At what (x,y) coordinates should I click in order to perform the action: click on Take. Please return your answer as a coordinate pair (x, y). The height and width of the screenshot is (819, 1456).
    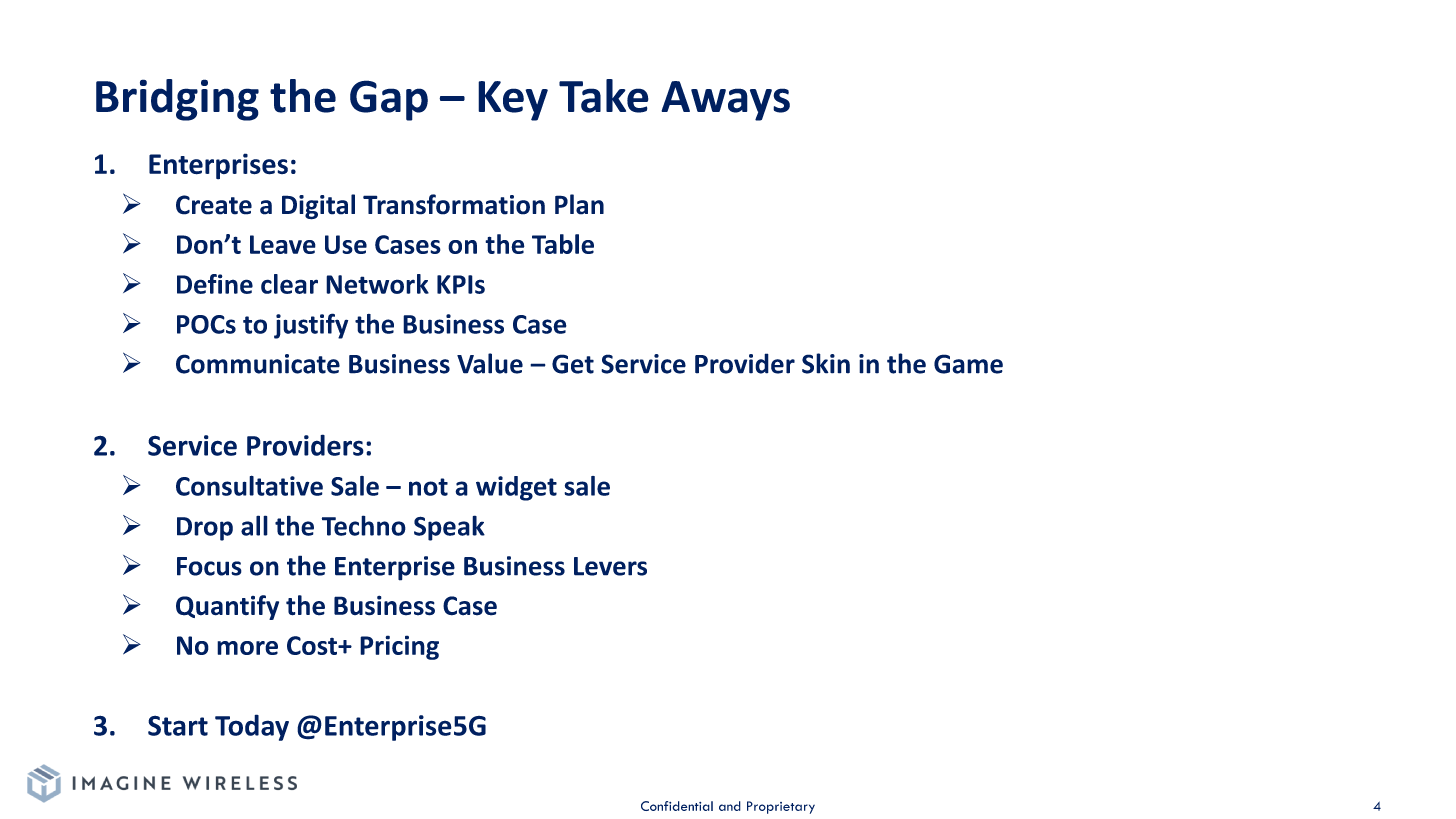
    Looking at the image, I should click on (604, 96).
